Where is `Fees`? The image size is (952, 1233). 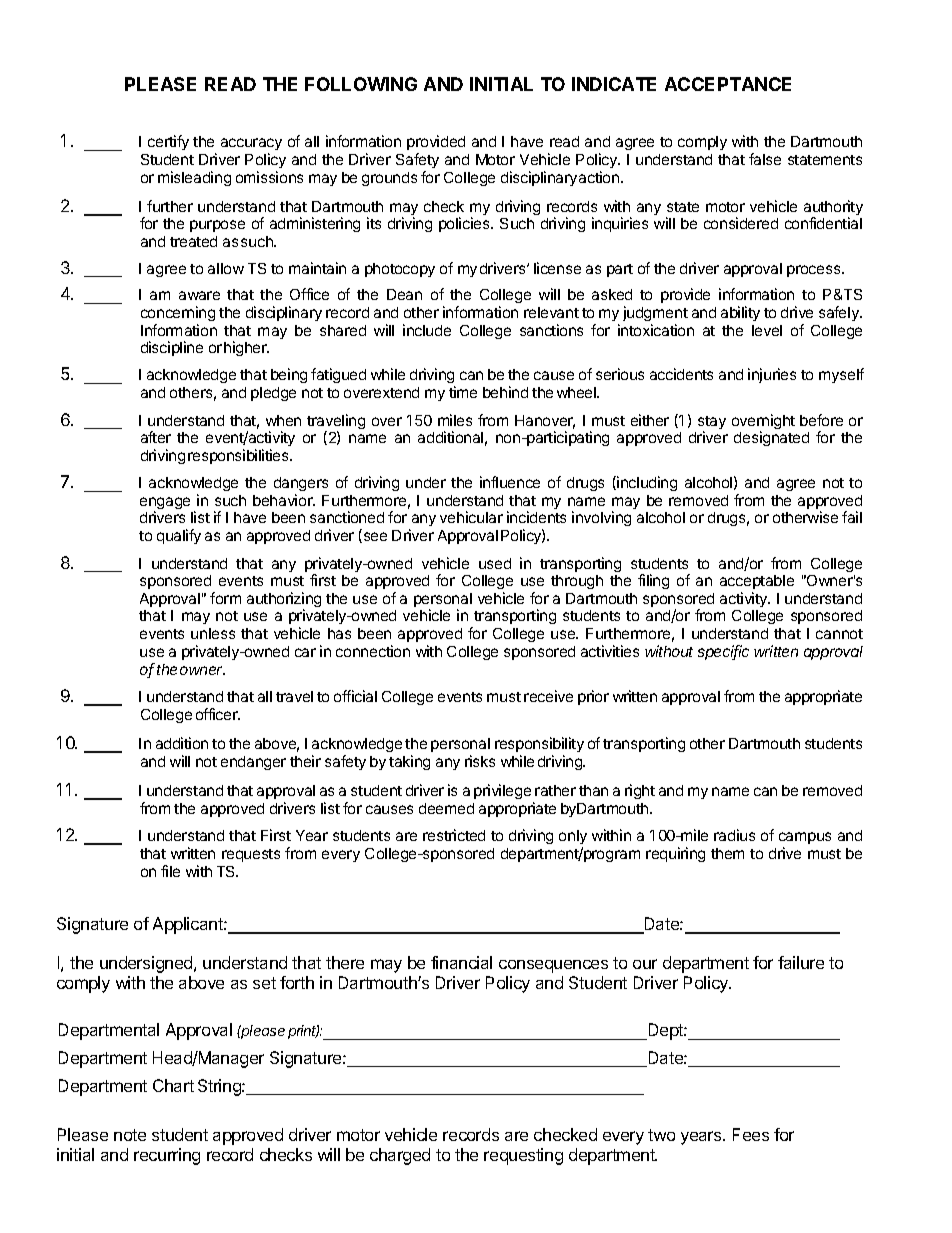
Fees is located at coordinates (751, 1134).
